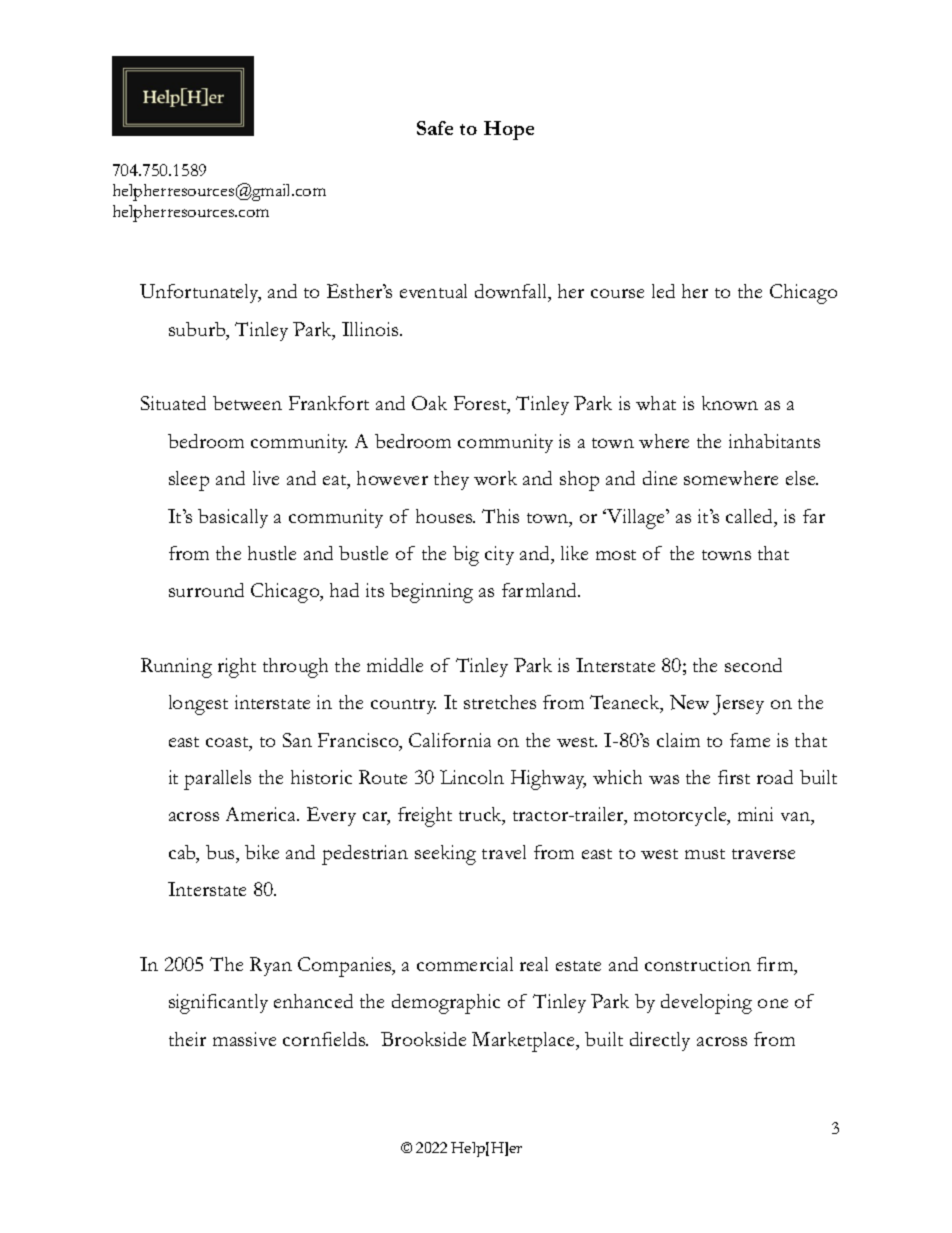  What do you see at coordinates (617, 293) in the page?
I see `course` at bounding box center [617, 293].
